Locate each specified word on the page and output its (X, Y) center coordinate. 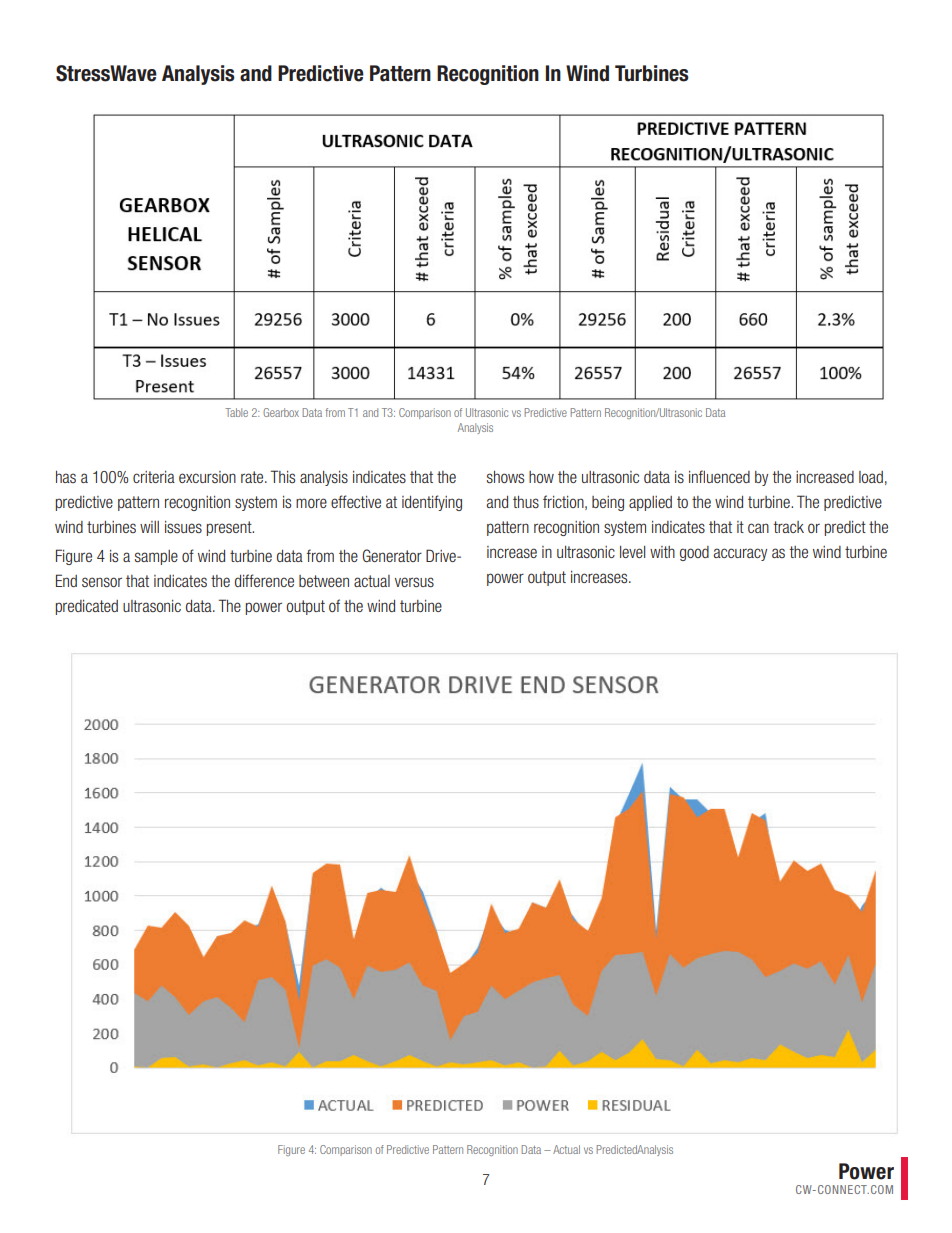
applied (650, 503)
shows (505, 477)
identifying (432, 503)
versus (414, 582)
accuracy (740, 554)
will (149, 527)
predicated (87, 607)
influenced (719, 476)
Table (236, 412)
